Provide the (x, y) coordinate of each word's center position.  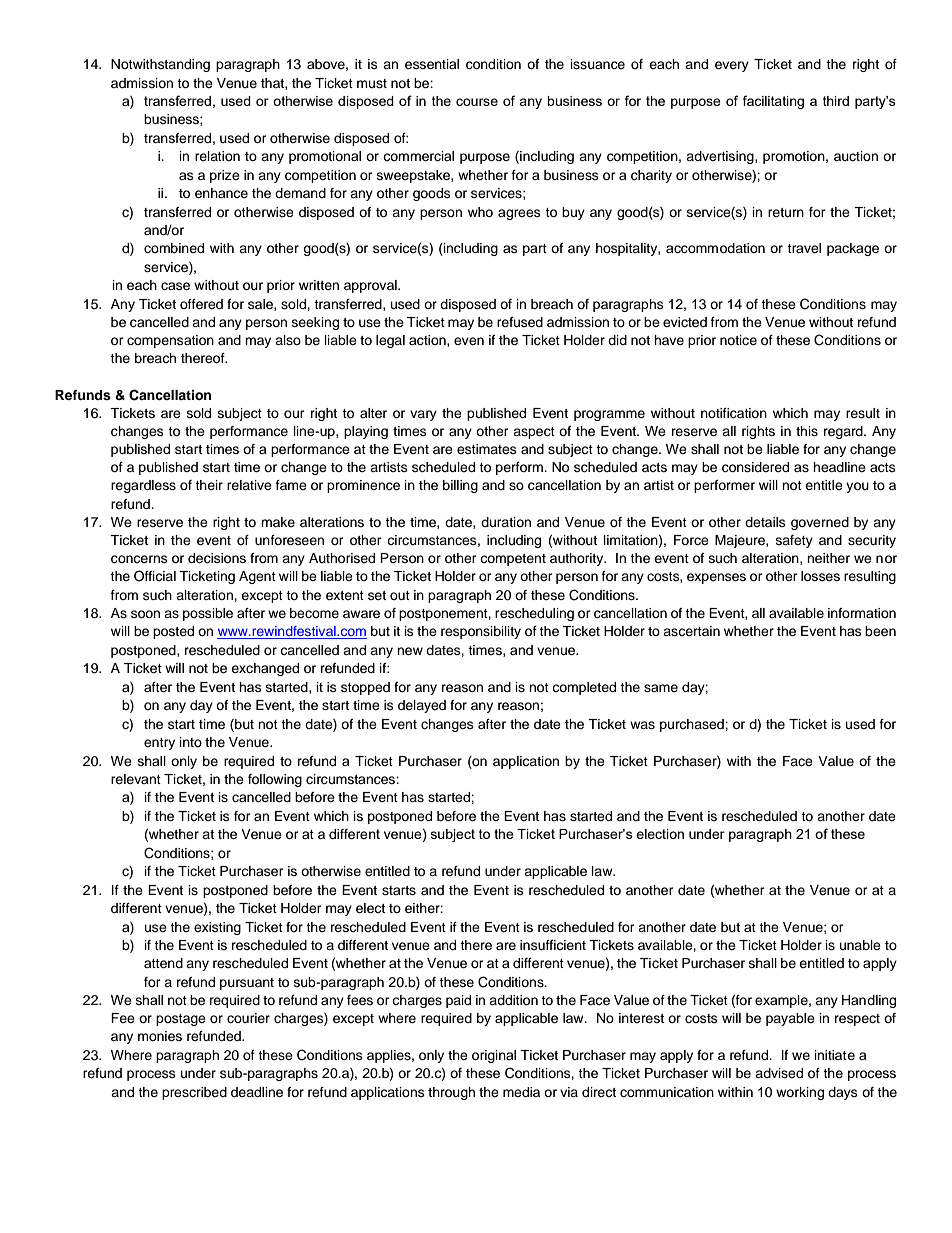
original (494, 1056)
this (807, 431)
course (477, 102)
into (191, 742)
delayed (422, 706)
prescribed (194, 1093)
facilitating (773, 102)
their (209, 485)
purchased (693, 725)
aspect (534, 433)
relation (217, 156)
